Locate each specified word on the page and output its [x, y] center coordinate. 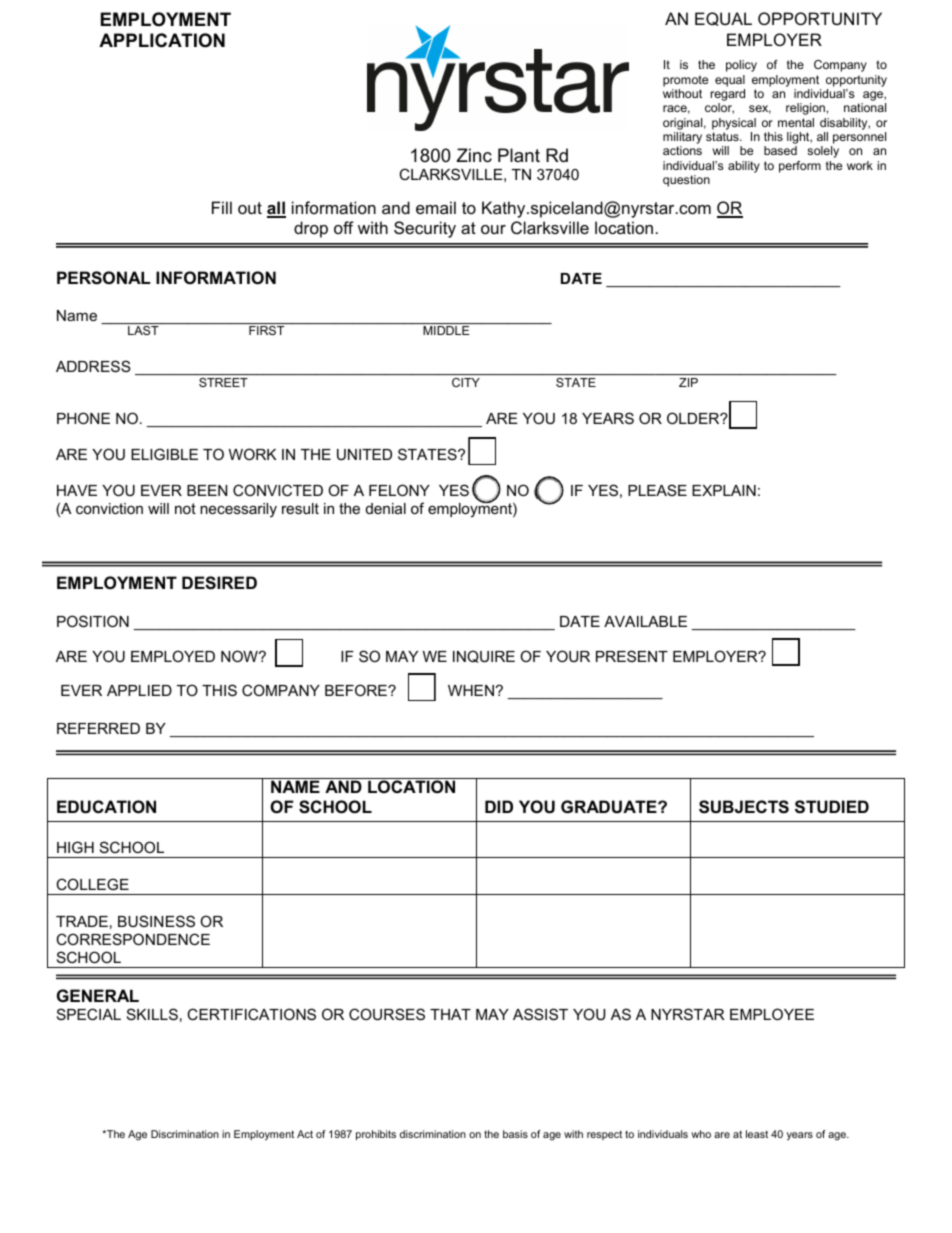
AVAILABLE [645, 621]
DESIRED [219, 583]
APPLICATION [162, 40]
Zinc [474, 155]
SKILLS [152, 1014]
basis [515, 1134]
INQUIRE [484, 656]
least [757, 1134]
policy [741, 66]
